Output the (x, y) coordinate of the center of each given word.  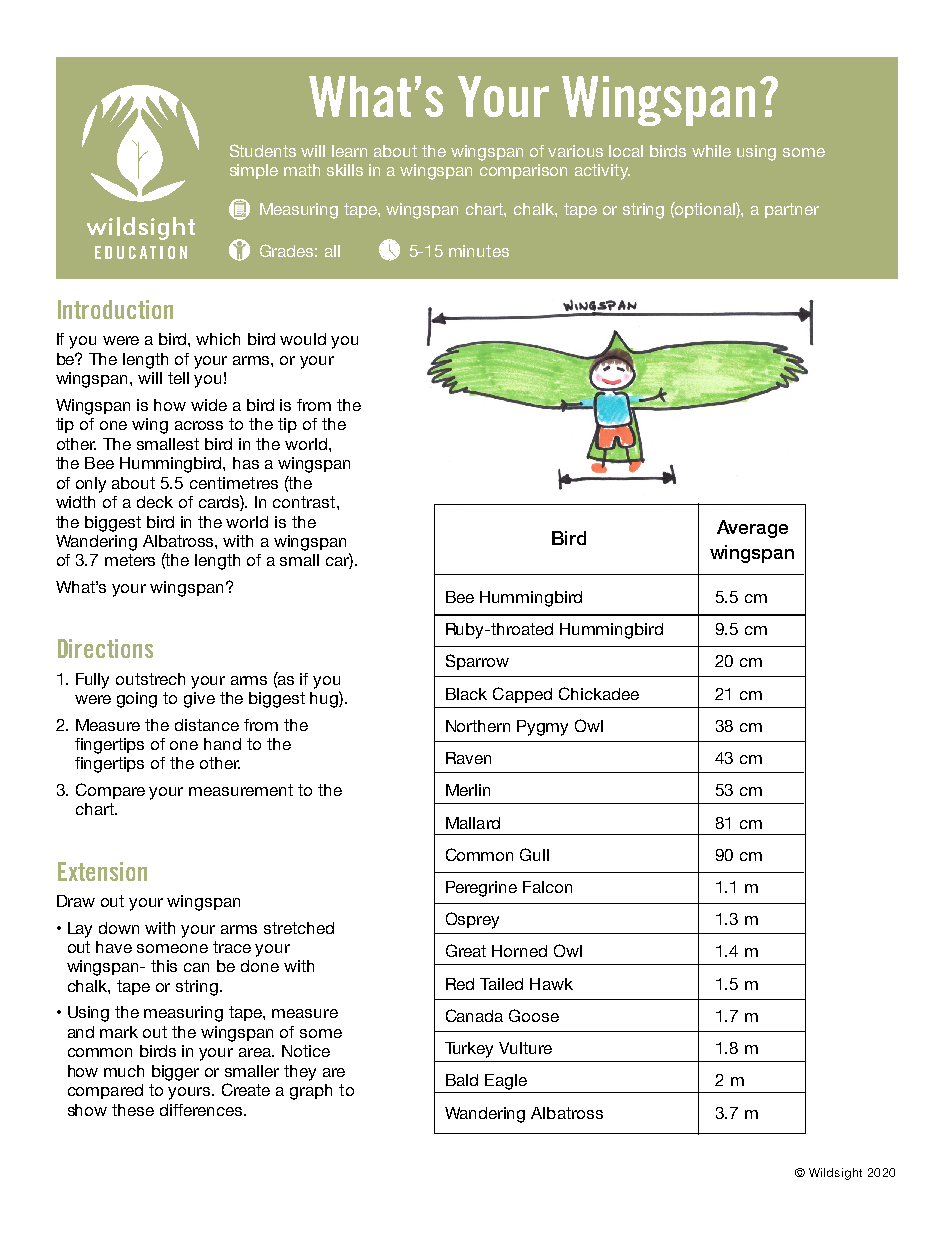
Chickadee (599, 693)
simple (254, 171)
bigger (175, 1073)
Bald (462, 1080)
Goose (534, 1015)
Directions (105, 648)
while (711, 151)
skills (345, 170)
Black (466, 694)
